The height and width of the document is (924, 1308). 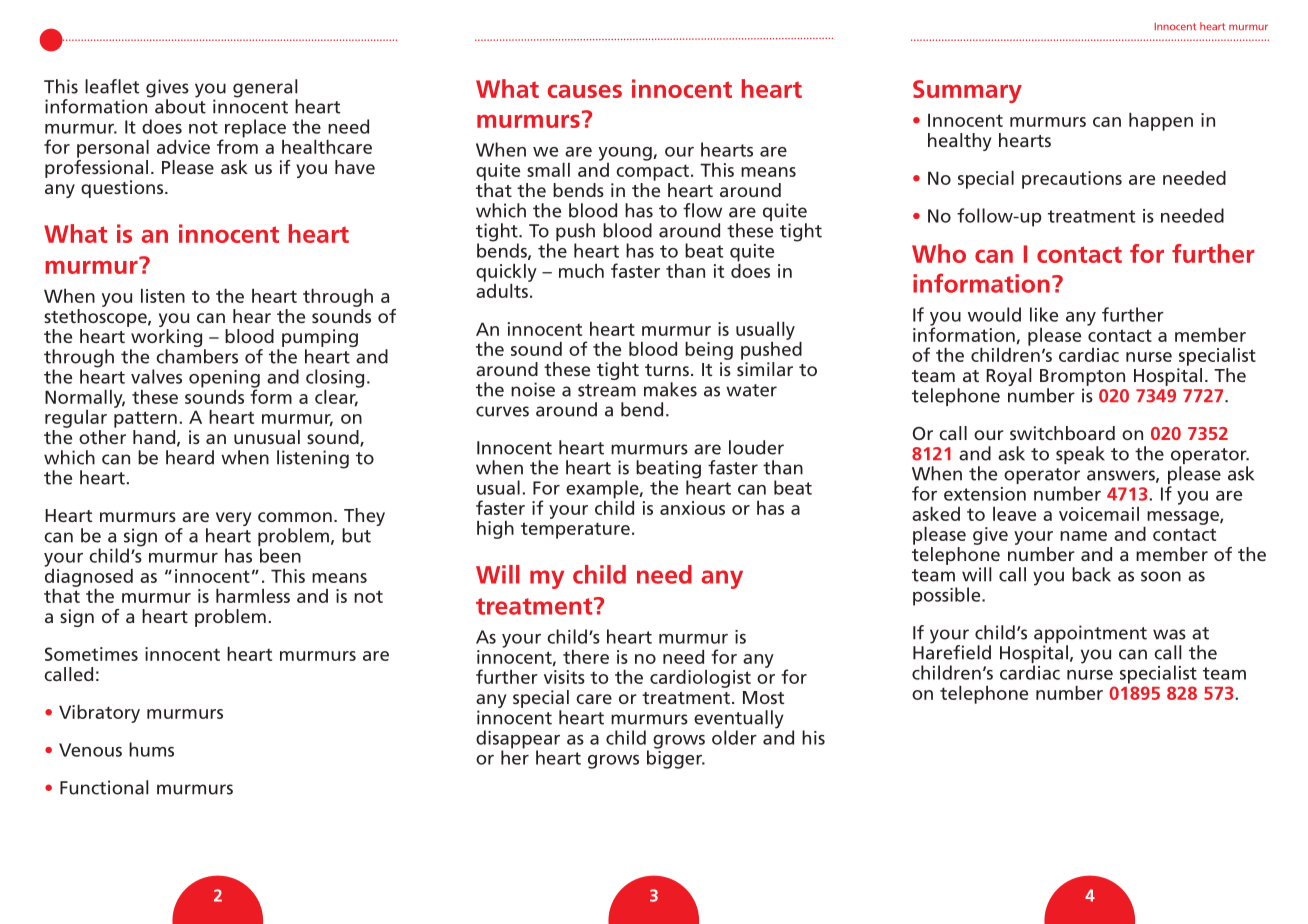 What do you see at coordinates (756, 447) in the document?
I see `louder` at bounding box center [756, 447].
